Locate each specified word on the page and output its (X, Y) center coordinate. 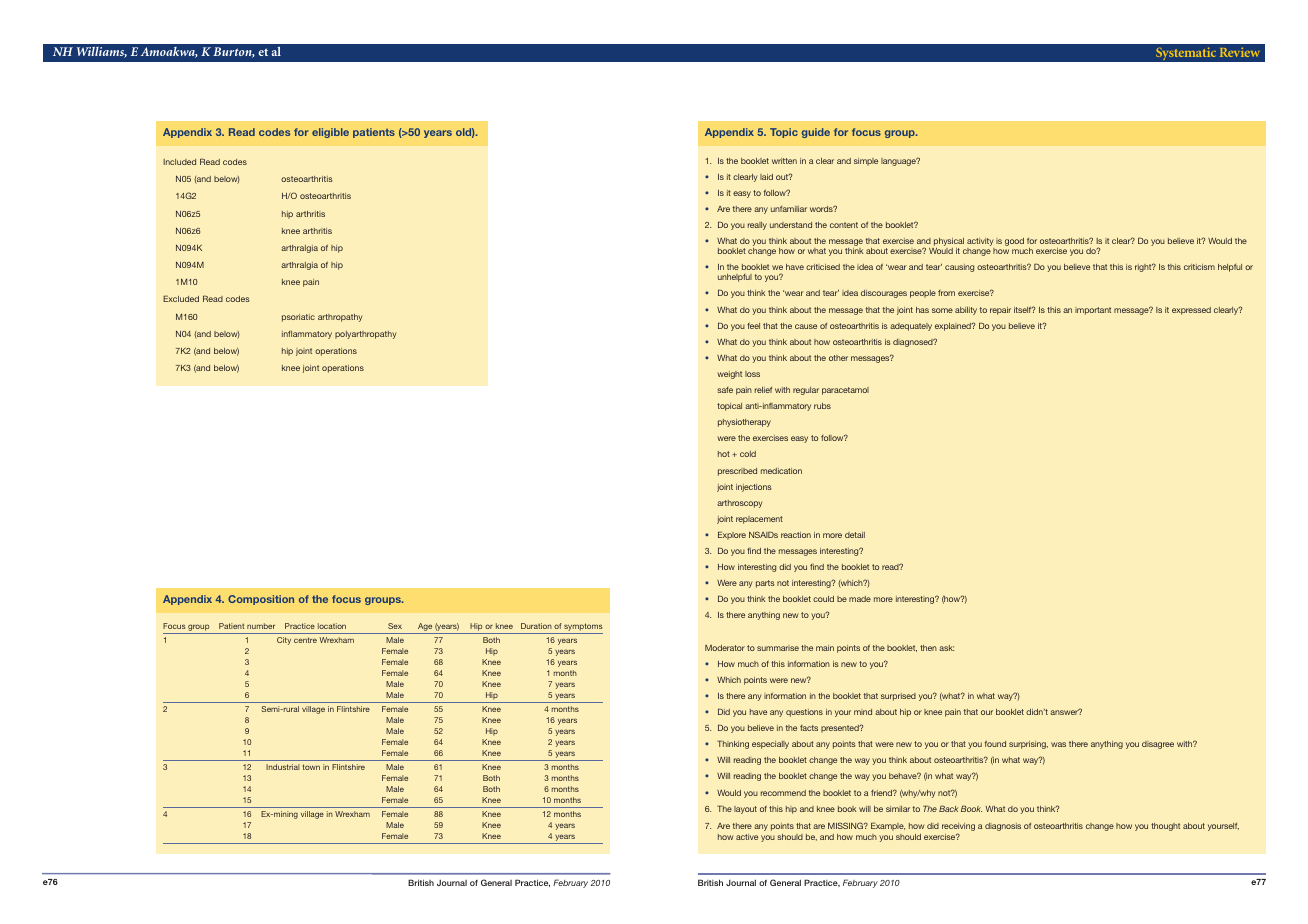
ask (946, 648)
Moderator (725, 648)
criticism (1199, 267)
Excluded (181, 298)
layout (745, 810)
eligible (330, 133)
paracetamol (845, 391)
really (757, 226)
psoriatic (298, 318)
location (332, 626)
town (311, 767)
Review (1240, 52)
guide (816, 133)
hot (724, 454)
